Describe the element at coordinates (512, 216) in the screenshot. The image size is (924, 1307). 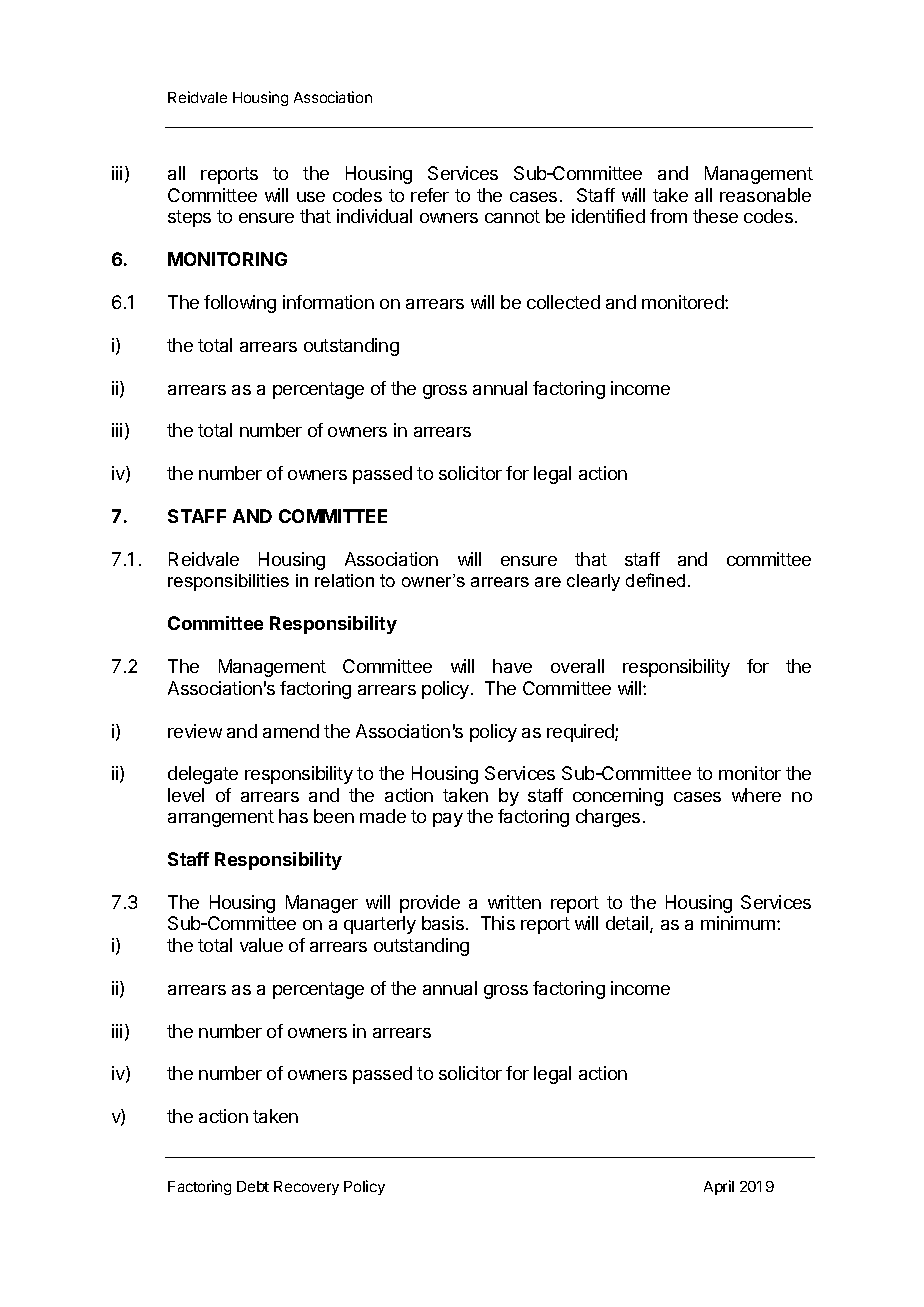
I see `cannot` at that location.
